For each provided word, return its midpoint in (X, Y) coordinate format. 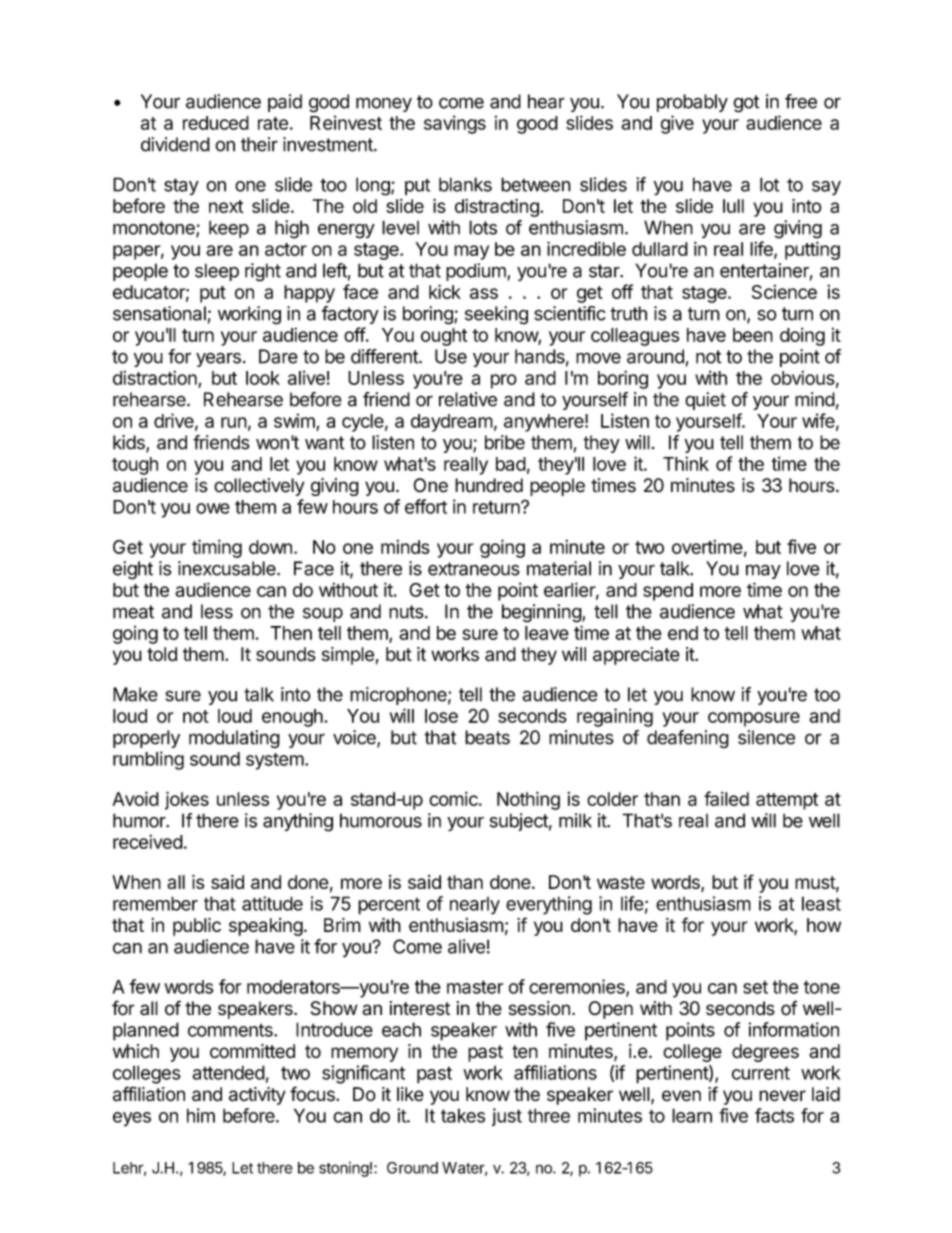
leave (547, 633)
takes (463, 1115)
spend (668, 592)
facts (774, 1115)
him (201, 1115)
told (162, 654)
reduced (216, 123)
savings (455, 124)
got (746, 104)
